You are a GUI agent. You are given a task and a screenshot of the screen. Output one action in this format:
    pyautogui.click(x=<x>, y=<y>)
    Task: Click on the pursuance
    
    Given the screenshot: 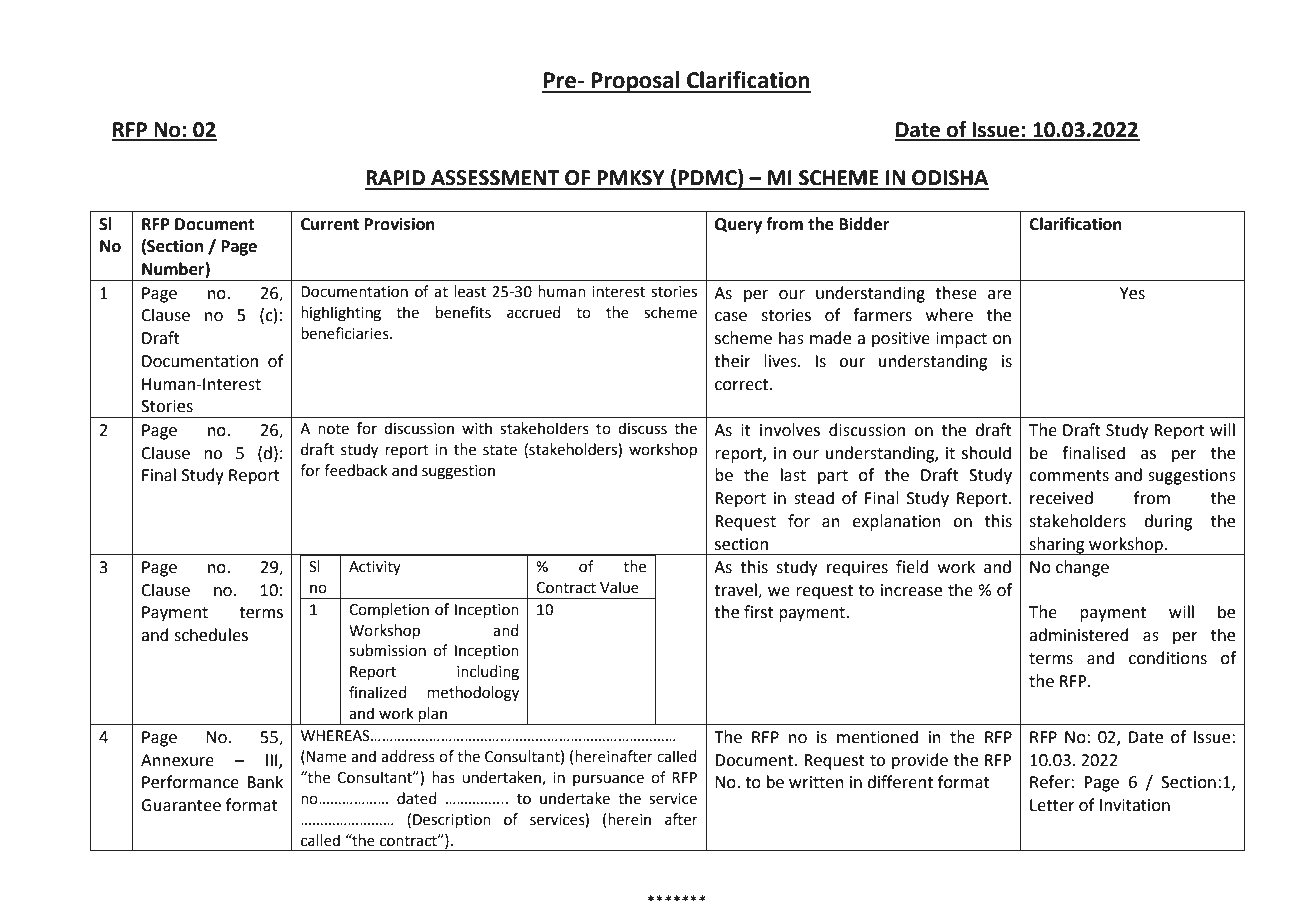 What is the action you would take?
    pyautogui.click(x=608, y=780)
